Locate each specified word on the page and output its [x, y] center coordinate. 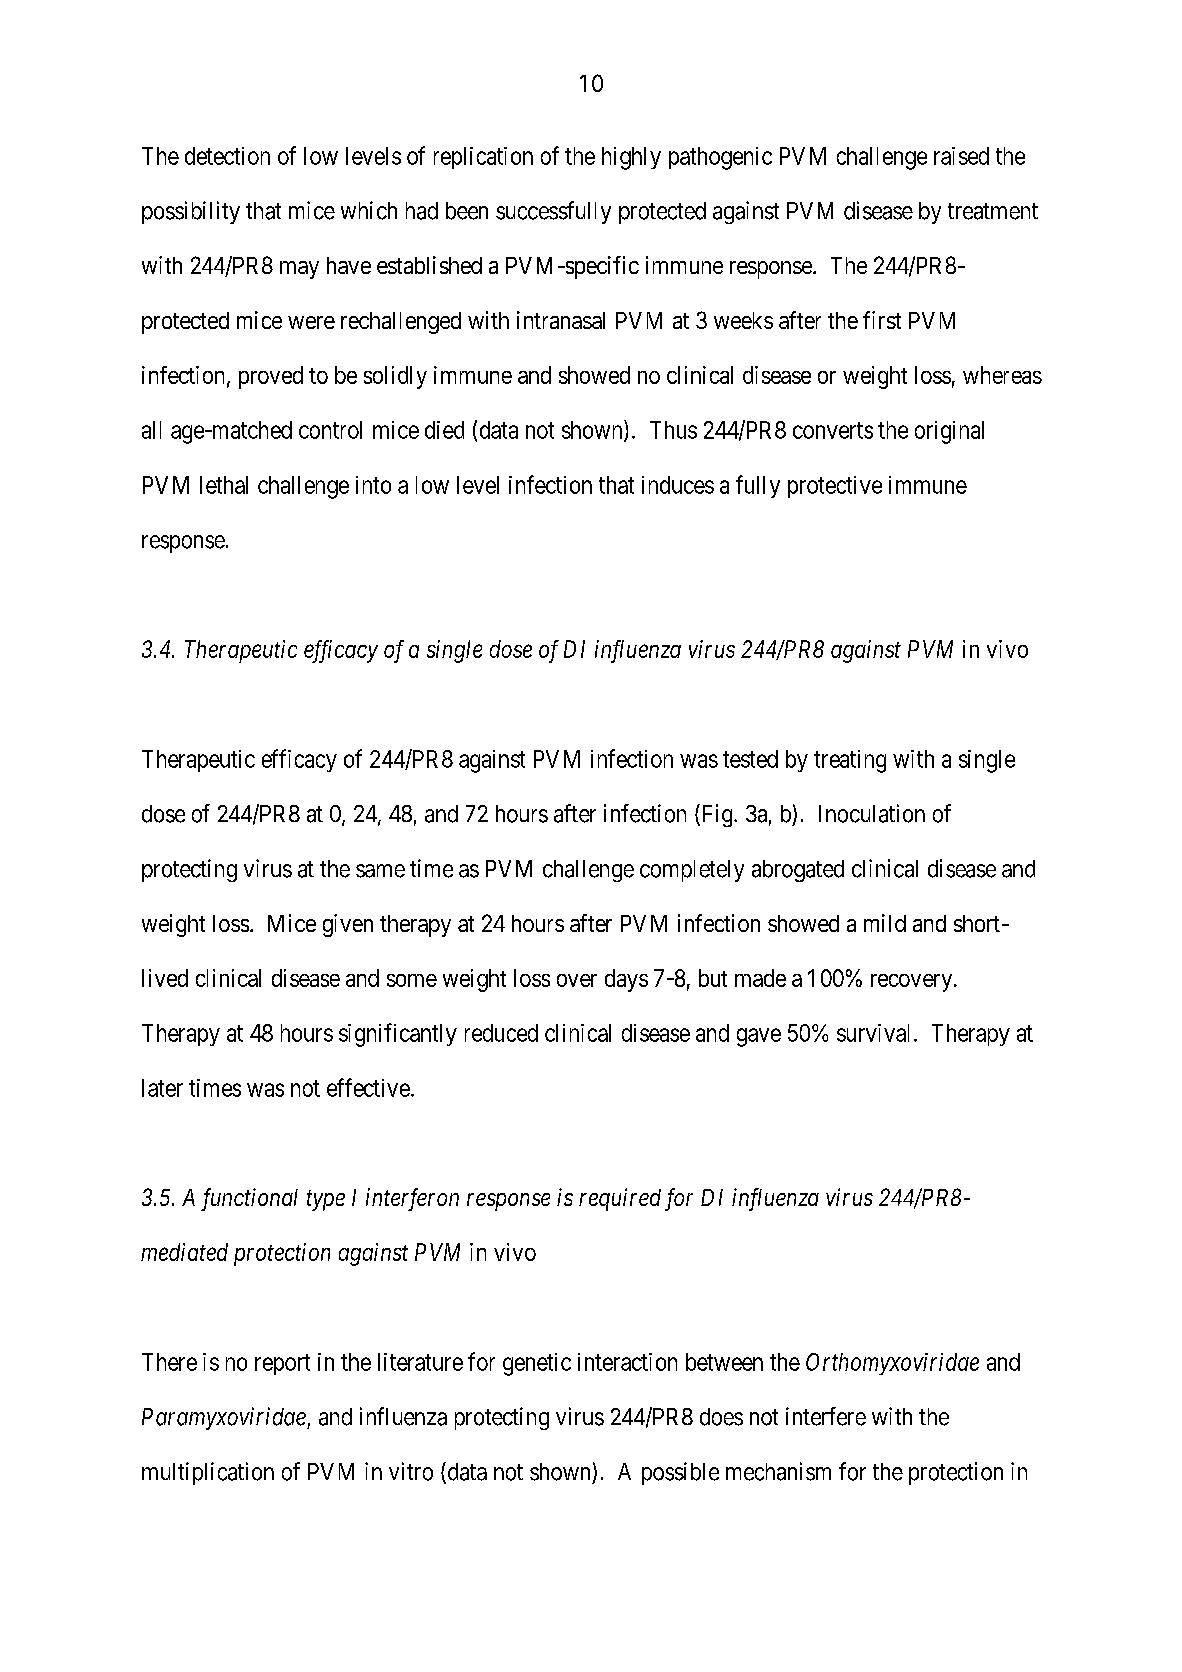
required [620, 1199]
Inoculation [872, 813]
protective [835, 487]
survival [876, 1033]
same [380, 871]
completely [692, 871]
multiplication [208, 1473]
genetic [537, 1364]
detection [227, 156]
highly [631, 158]
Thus [673, 430]
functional [249, 1199]
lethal [224, 485]
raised [961, 156]
